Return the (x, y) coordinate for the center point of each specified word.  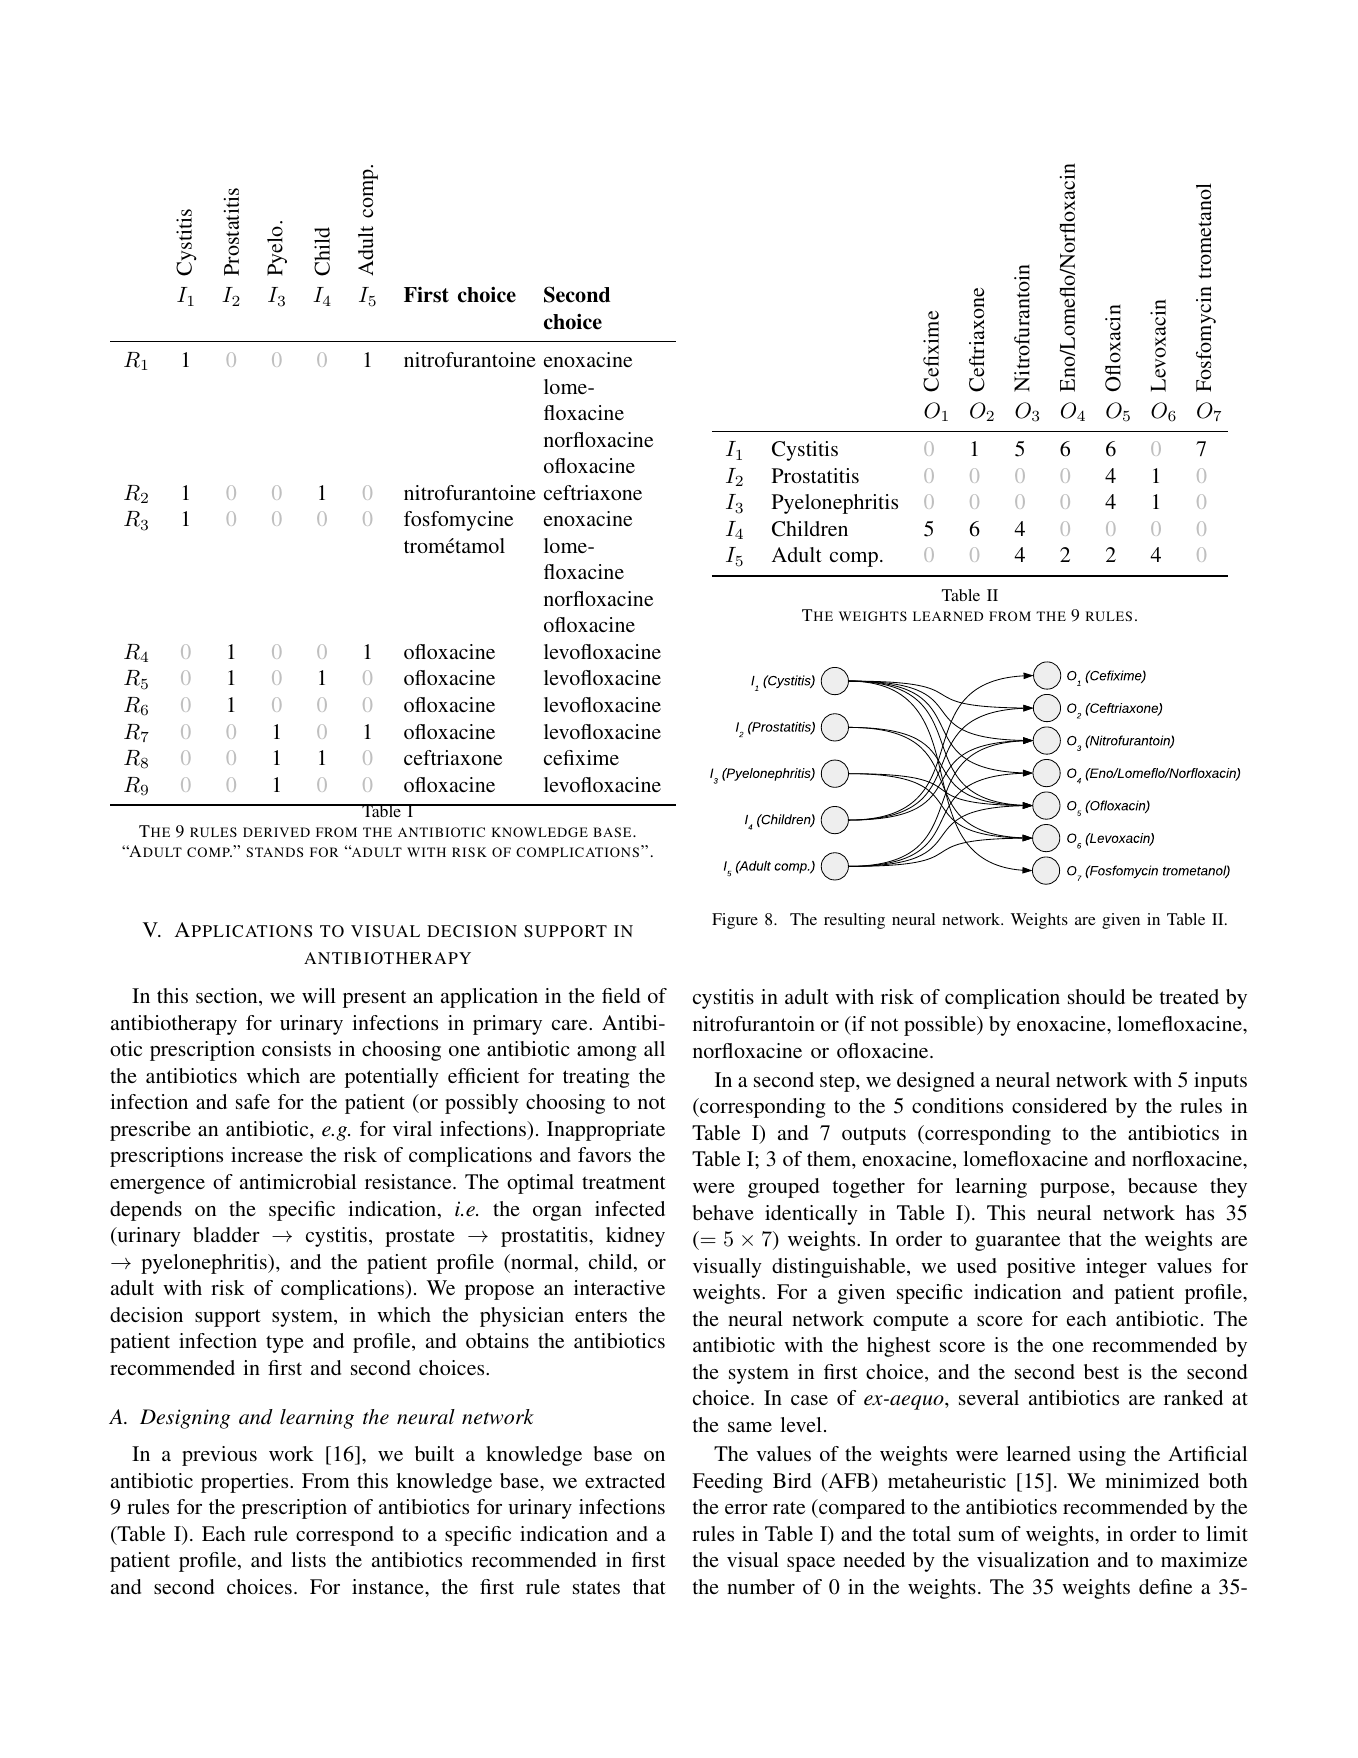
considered (1059, 1105)
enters (601, 1315)
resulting (854, 921)
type (285, 1344)
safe (253, 1101)
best (1101, 1371)
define (1165, 1586)
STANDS (274, 852)
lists (308, 1559)
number (761, 1586)
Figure (735, 921)
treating (596, 1078)
